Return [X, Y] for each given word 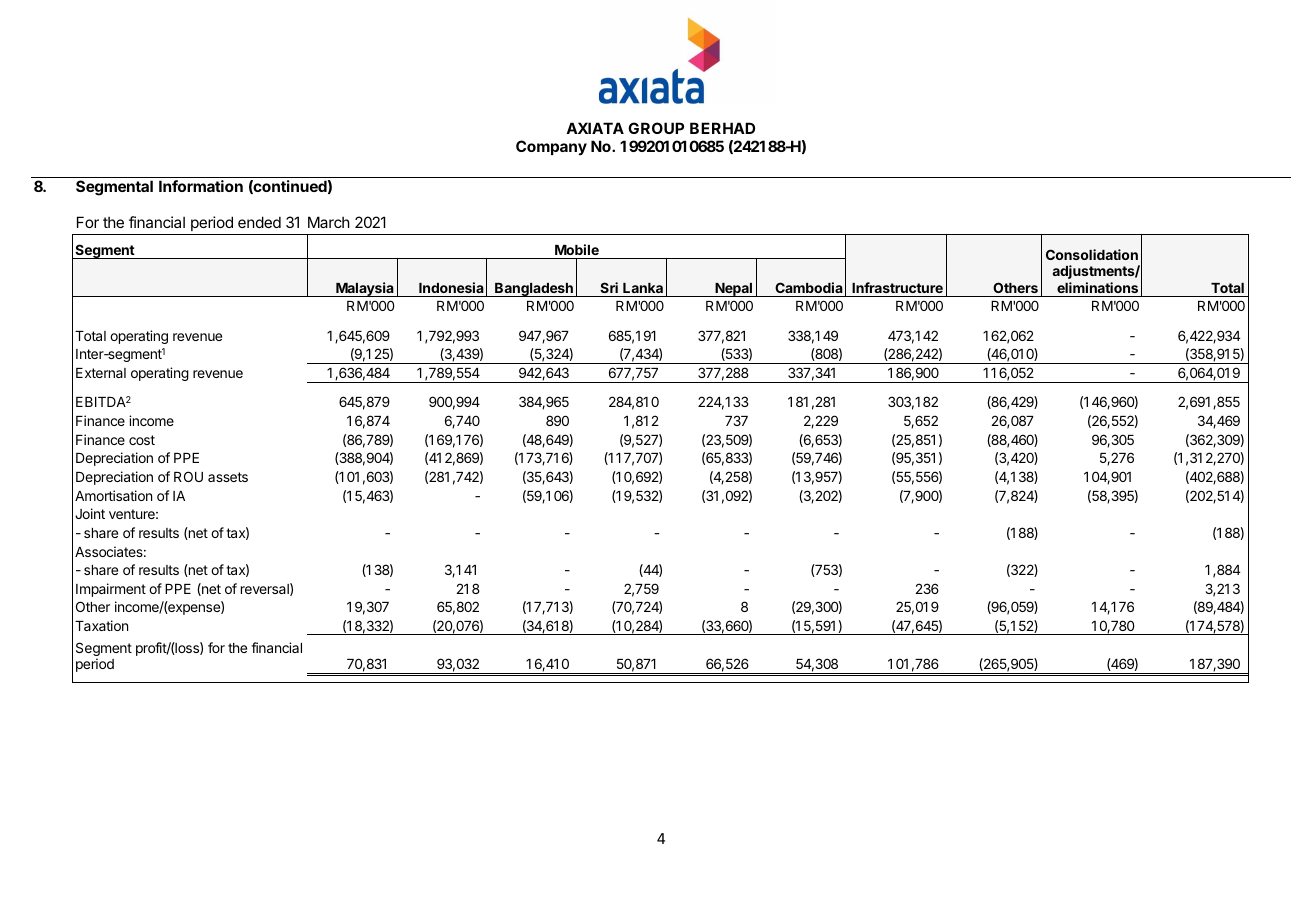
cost [142, 440]
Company [551, 147]
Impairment [111, 590]
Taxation [101, 625]
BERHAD [722, 128]
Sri [609, 287]
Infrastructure [897, 287]
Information [201, 186]
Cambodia [809, 287]
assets [228, 477]
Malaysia [365, 289]
